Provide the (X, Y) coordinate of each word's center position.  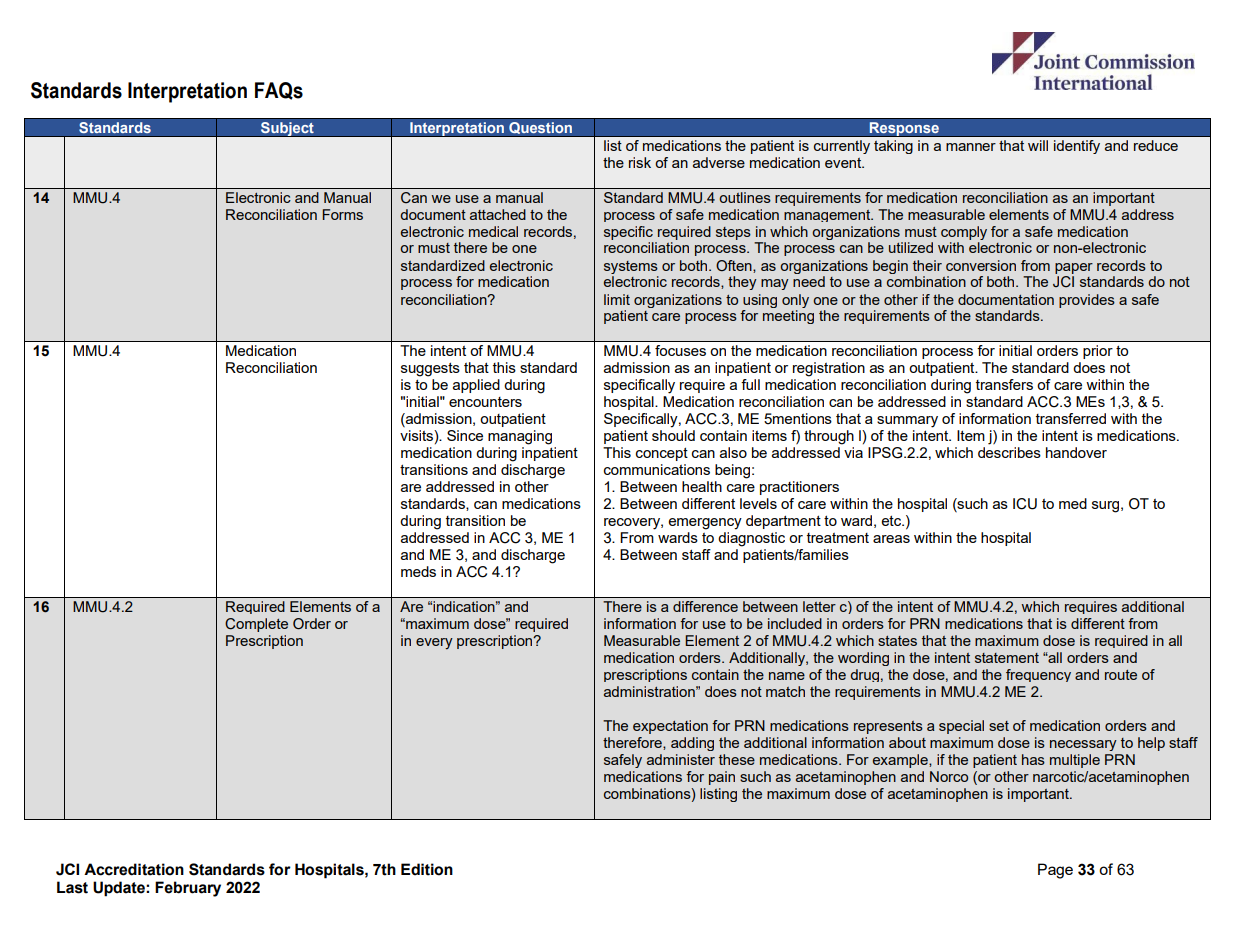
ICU (1025, 504)
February (188, 889)
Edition (427, 869)
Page (1055, 871)
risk (640, 162)
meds (418, 571)
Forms (342, 214)
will (1038, 145)
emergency (705, 524)
